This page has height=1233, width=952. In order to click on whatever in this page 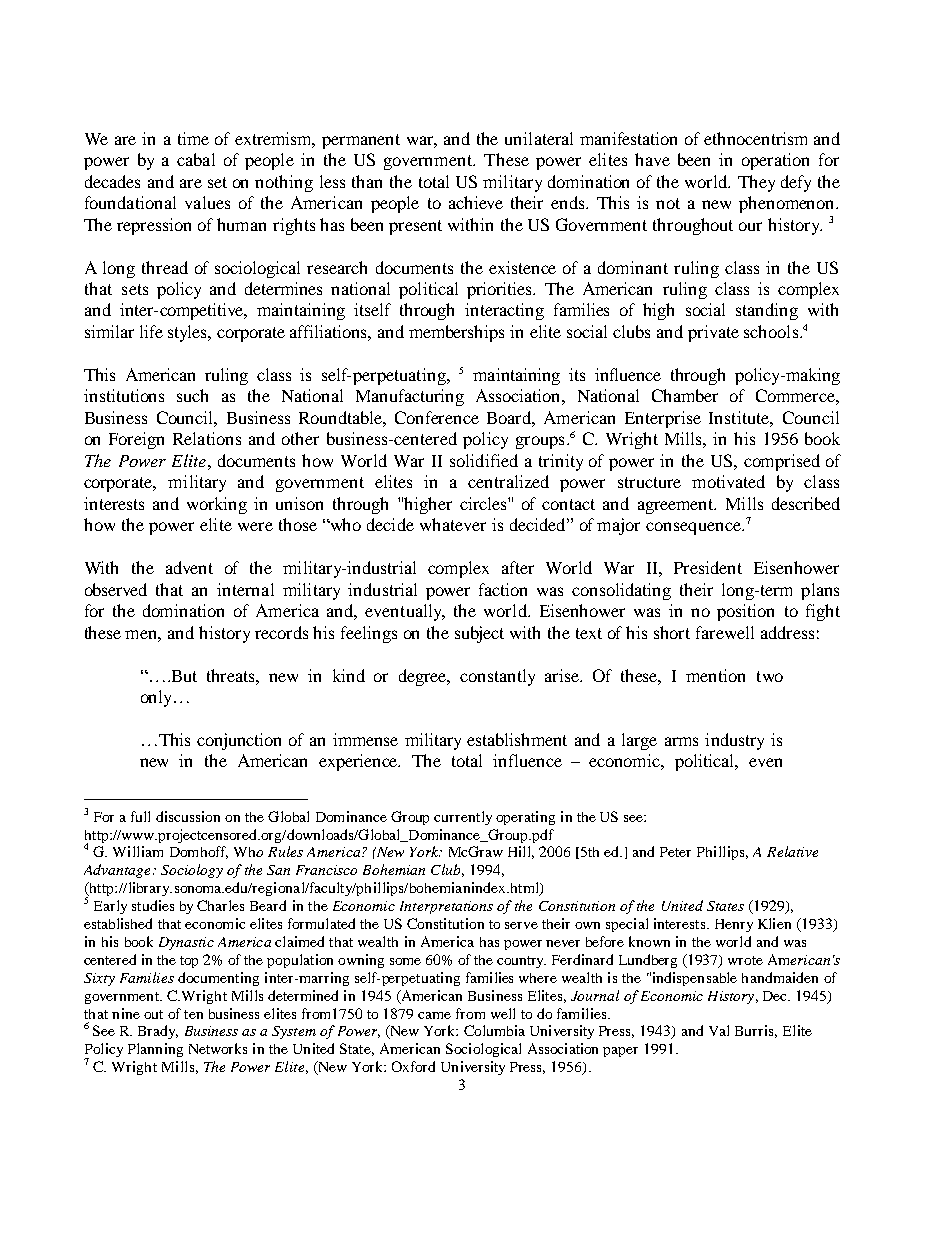, I will do `click(453, 524)`.
